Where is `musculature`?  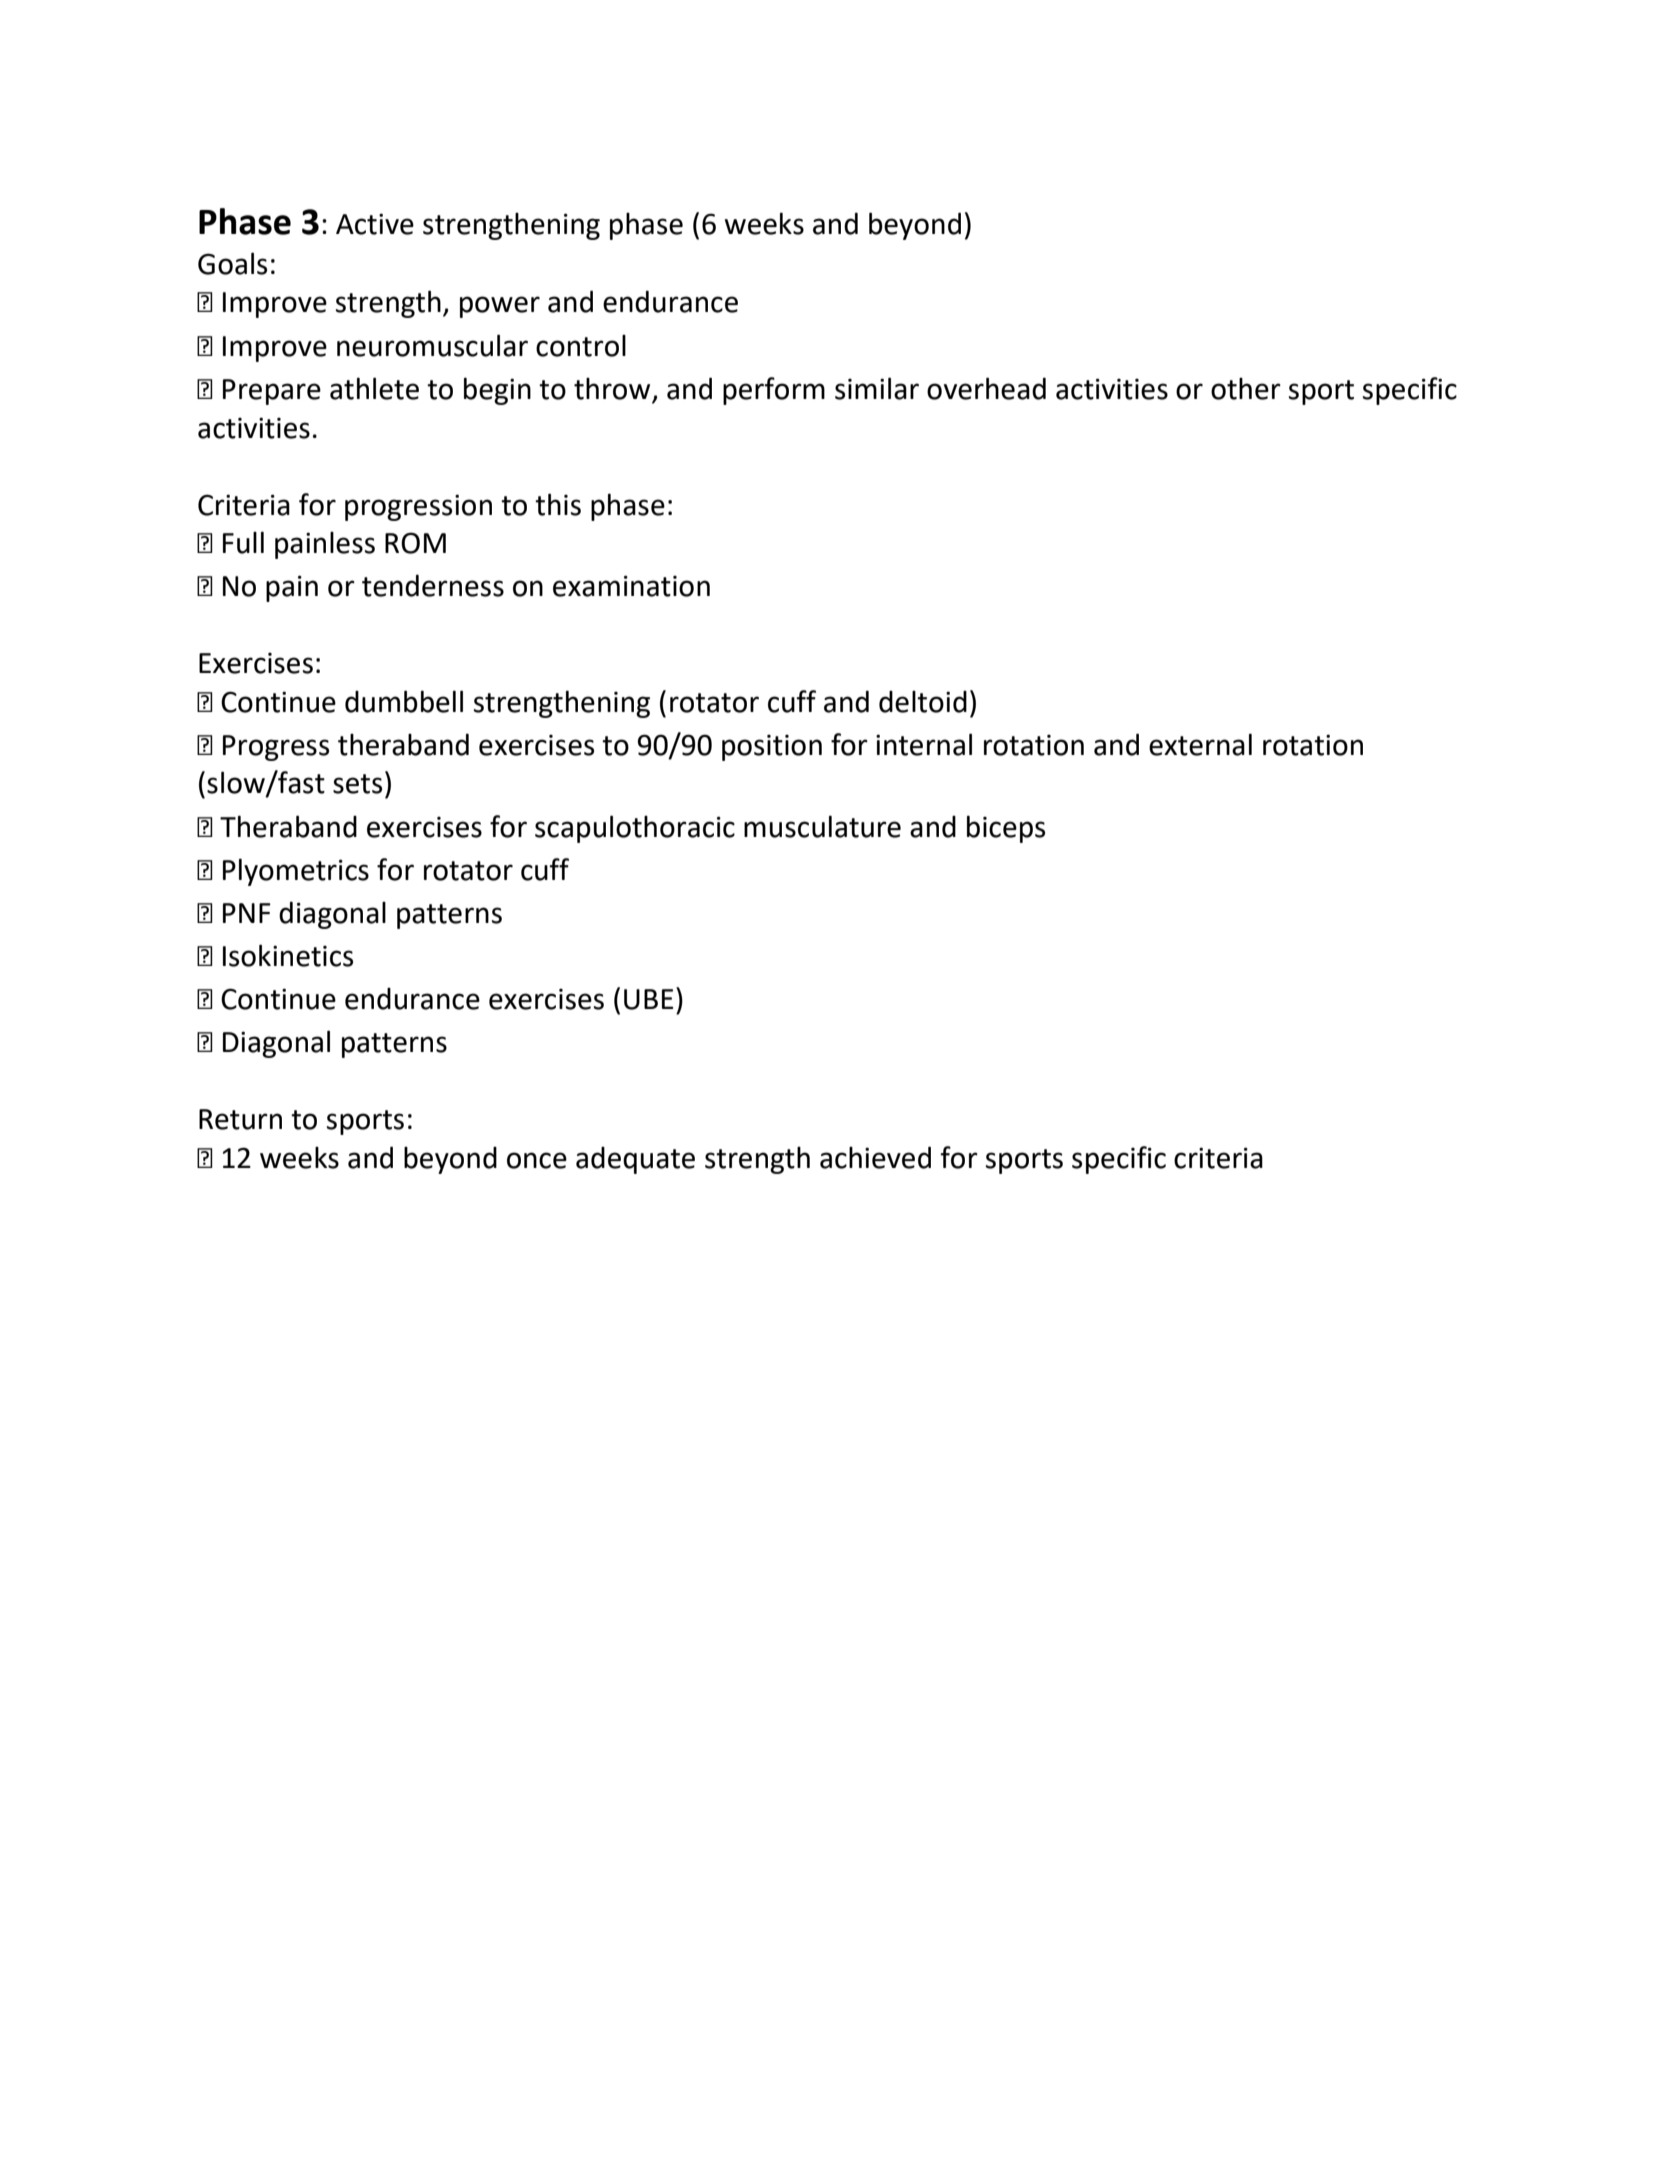 musculature is located at coordinates (822, 826).
